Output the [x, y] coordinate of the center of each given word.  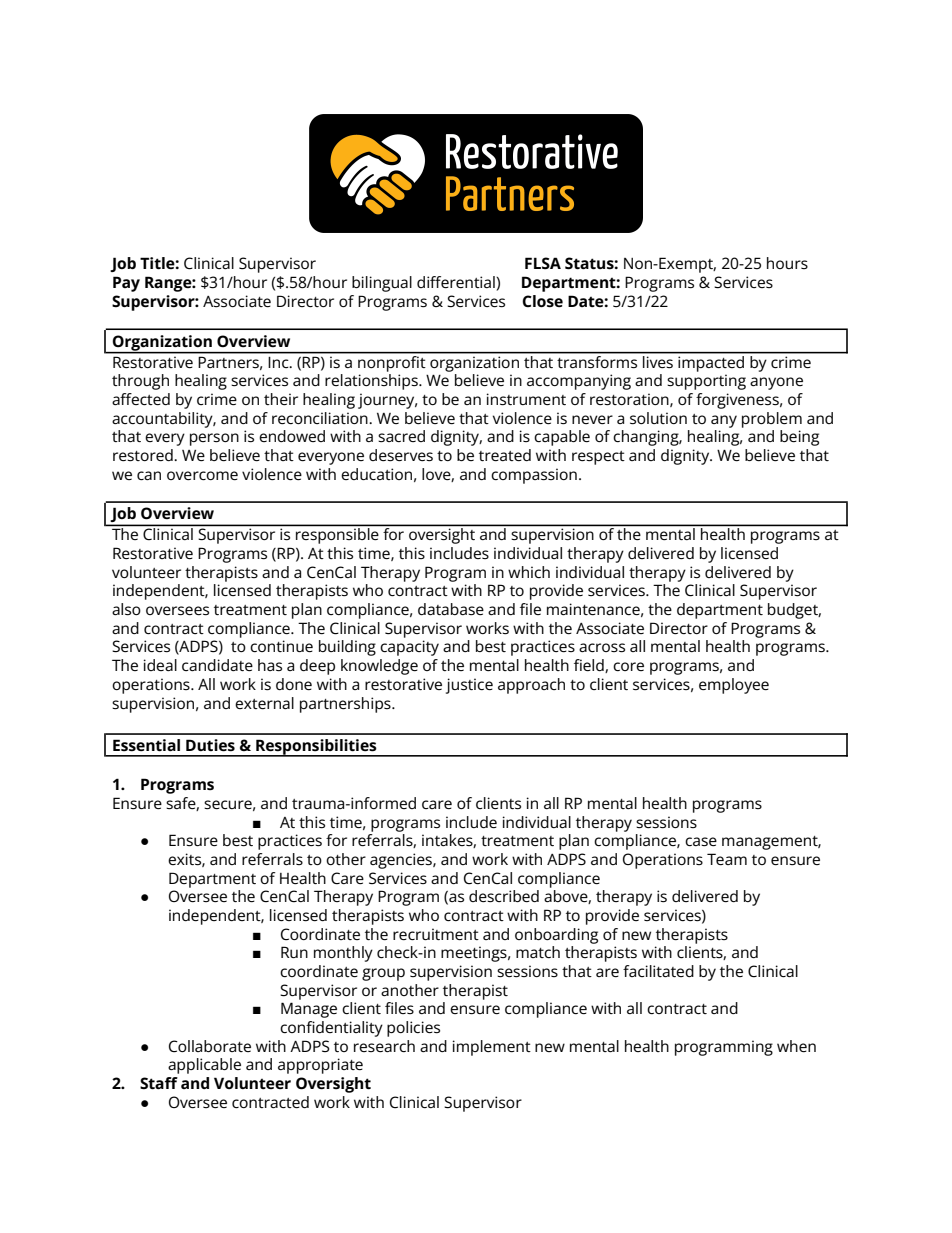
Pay [126, 284]
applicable [204, 1066]
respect [598, 458]
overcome [202, 475]
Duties [210, 745]
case [701, 842]
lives [658, 360]
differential [457, 282]
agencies [402, 861]
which [529, 572]
